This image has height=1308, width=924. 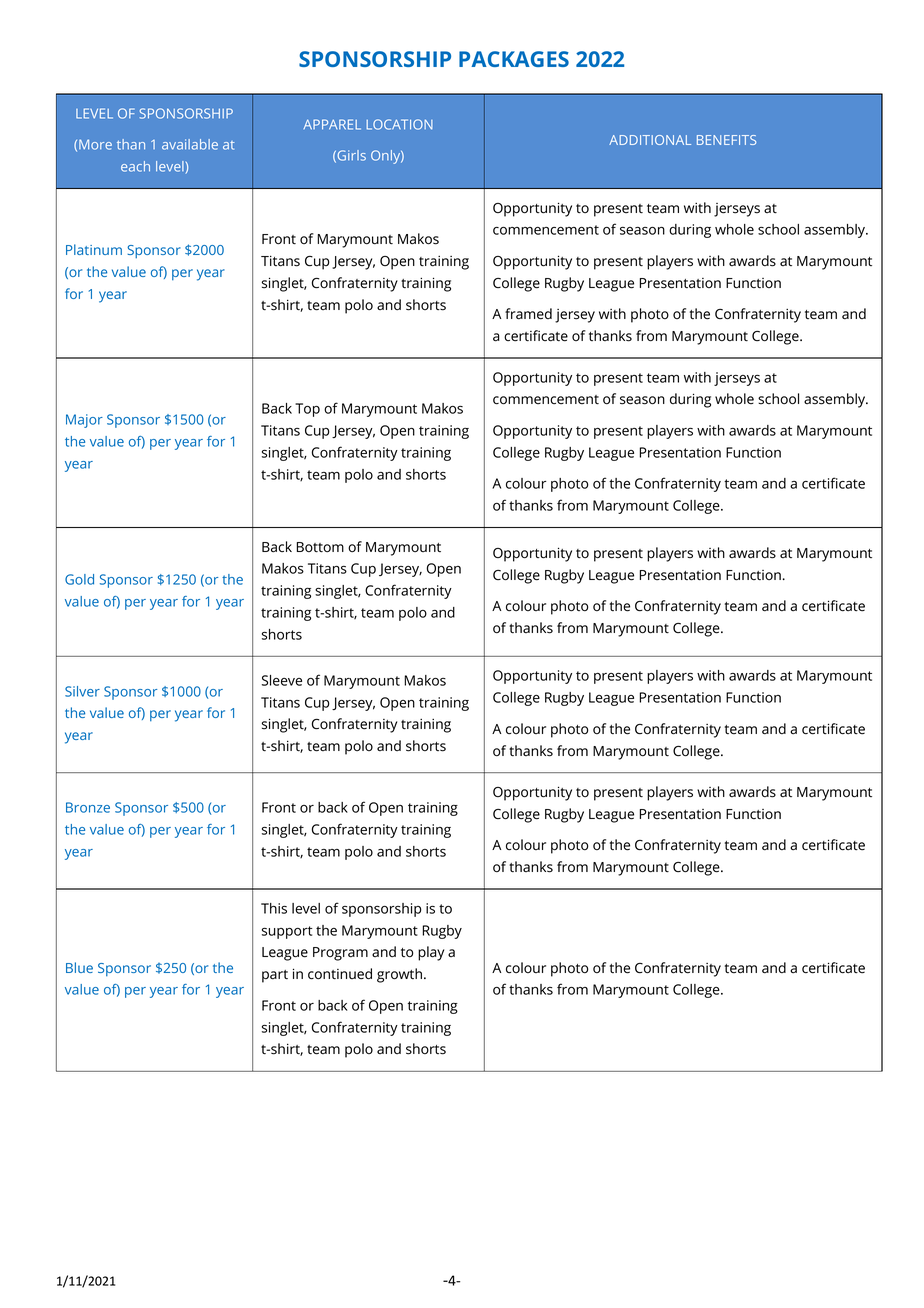 I want to click on LOCATION, so click(x=399, y=124).
